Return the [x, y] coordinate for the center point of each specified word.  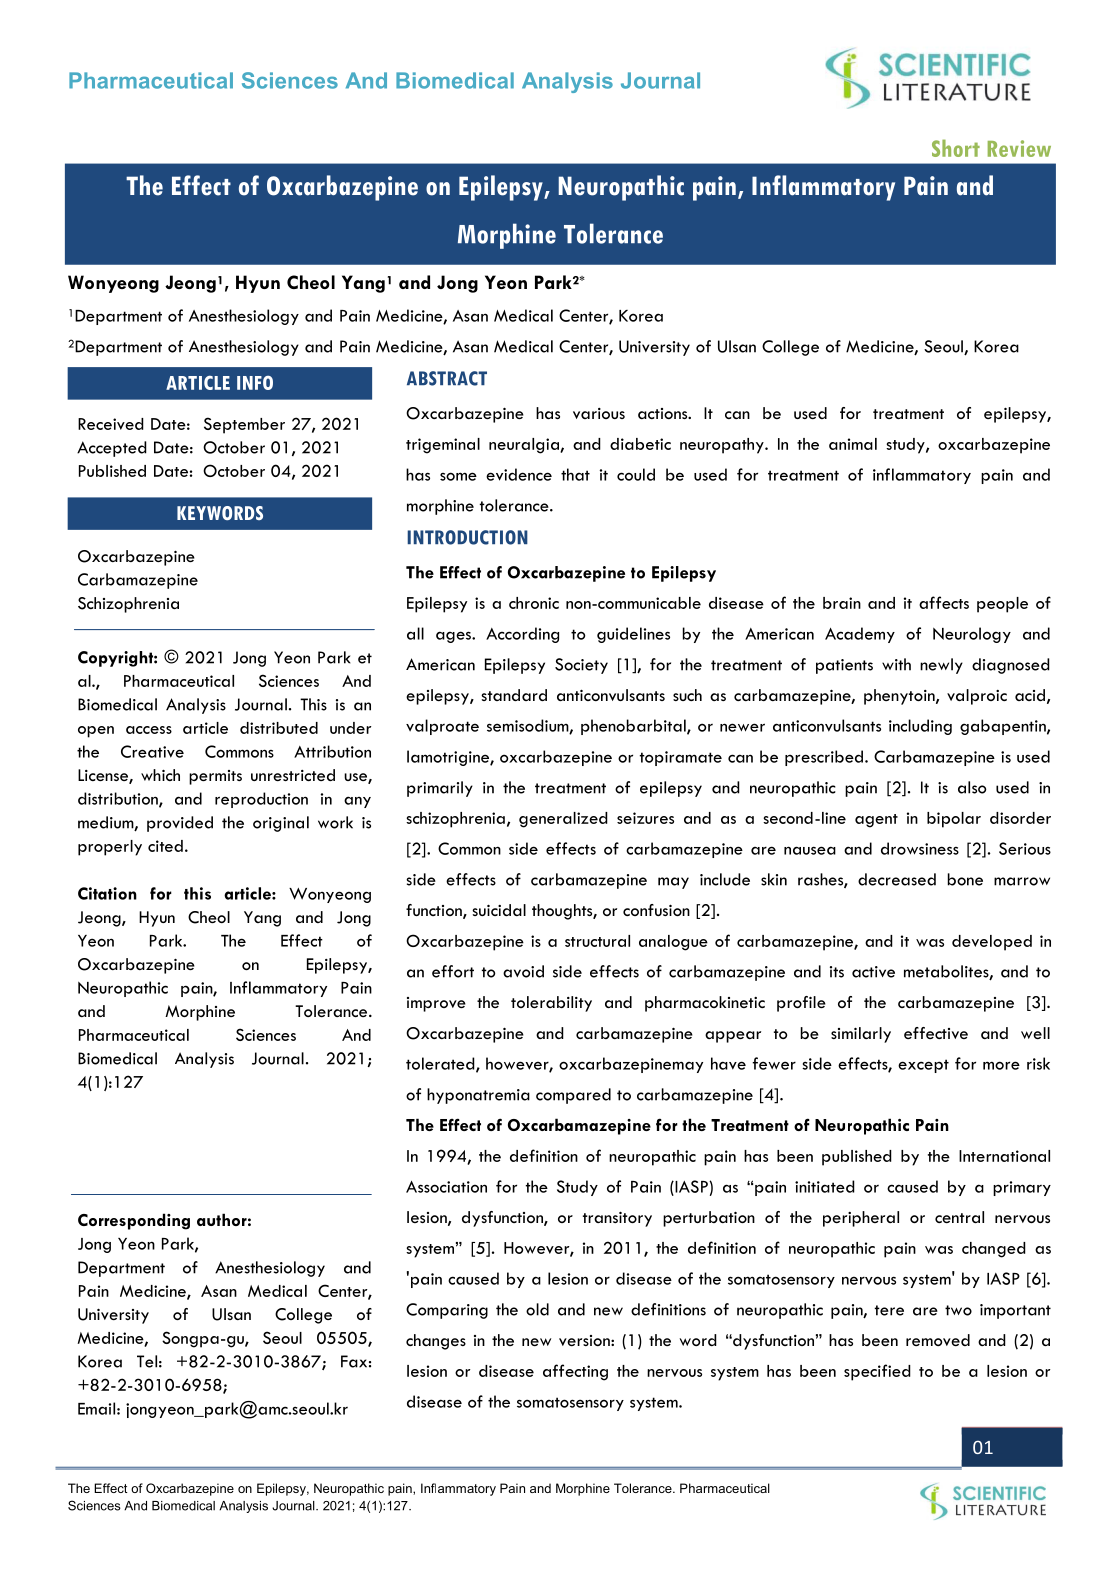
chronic [534, 603]
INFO [255, 383]
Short [956, 148]
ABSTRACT [447, 378]
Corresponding [134, 1221]
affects [944, 602]
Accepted [112, 449]
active [873, 972]
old [537, 1309]
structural [597, 941]
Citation [107, 893]
